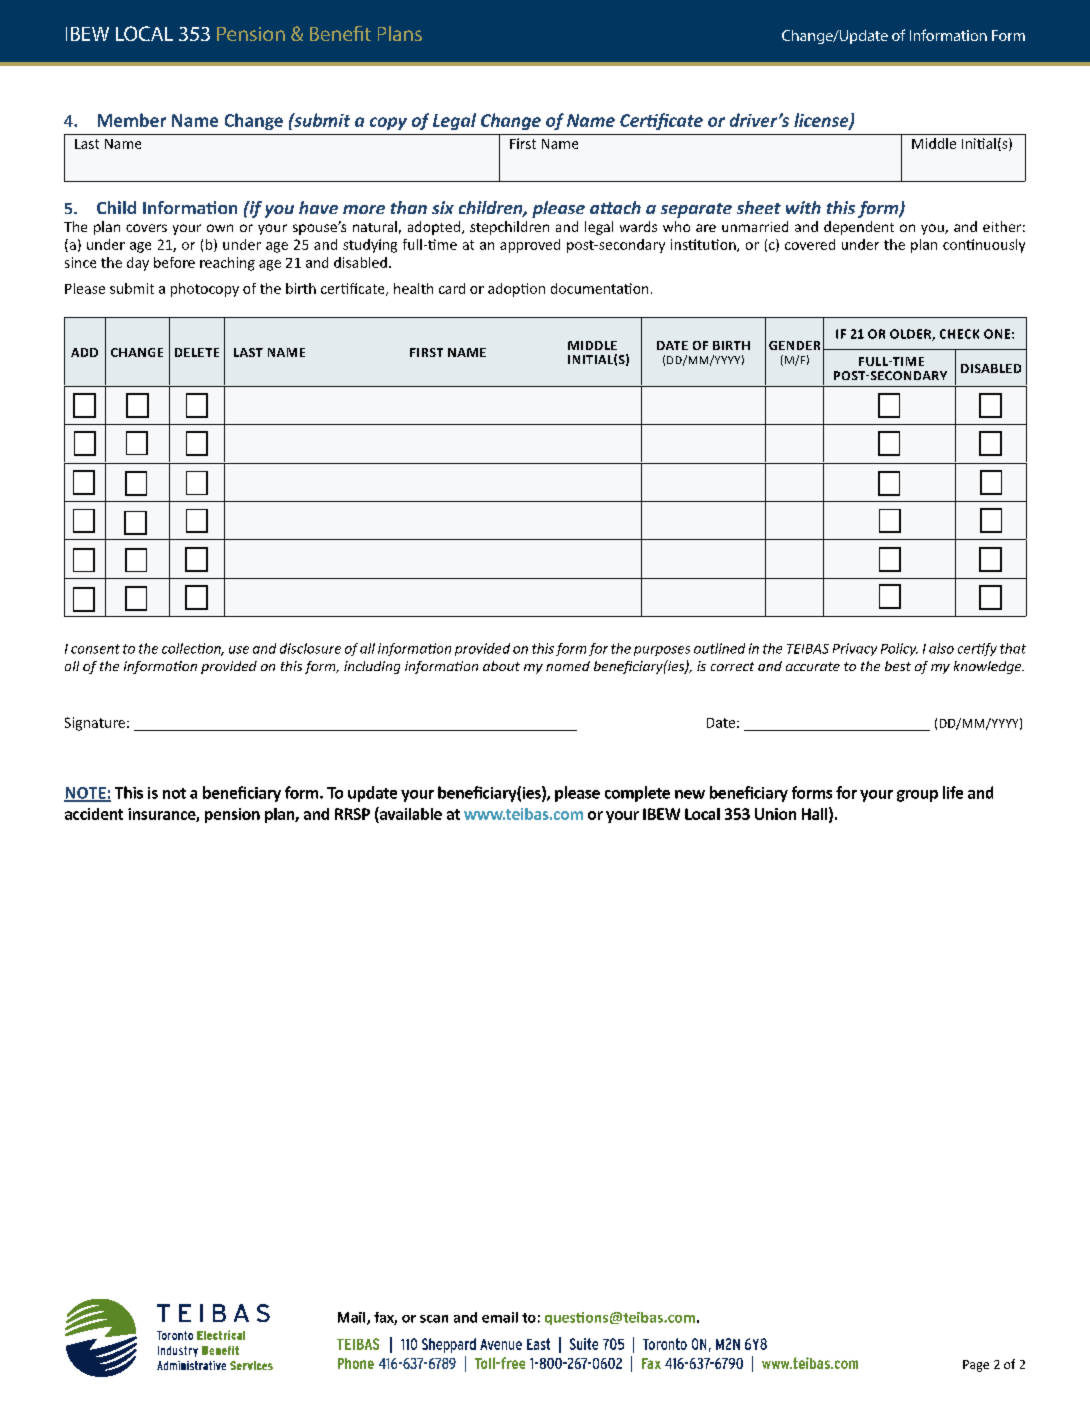  I want to click on Page, so click(976, 1366).
